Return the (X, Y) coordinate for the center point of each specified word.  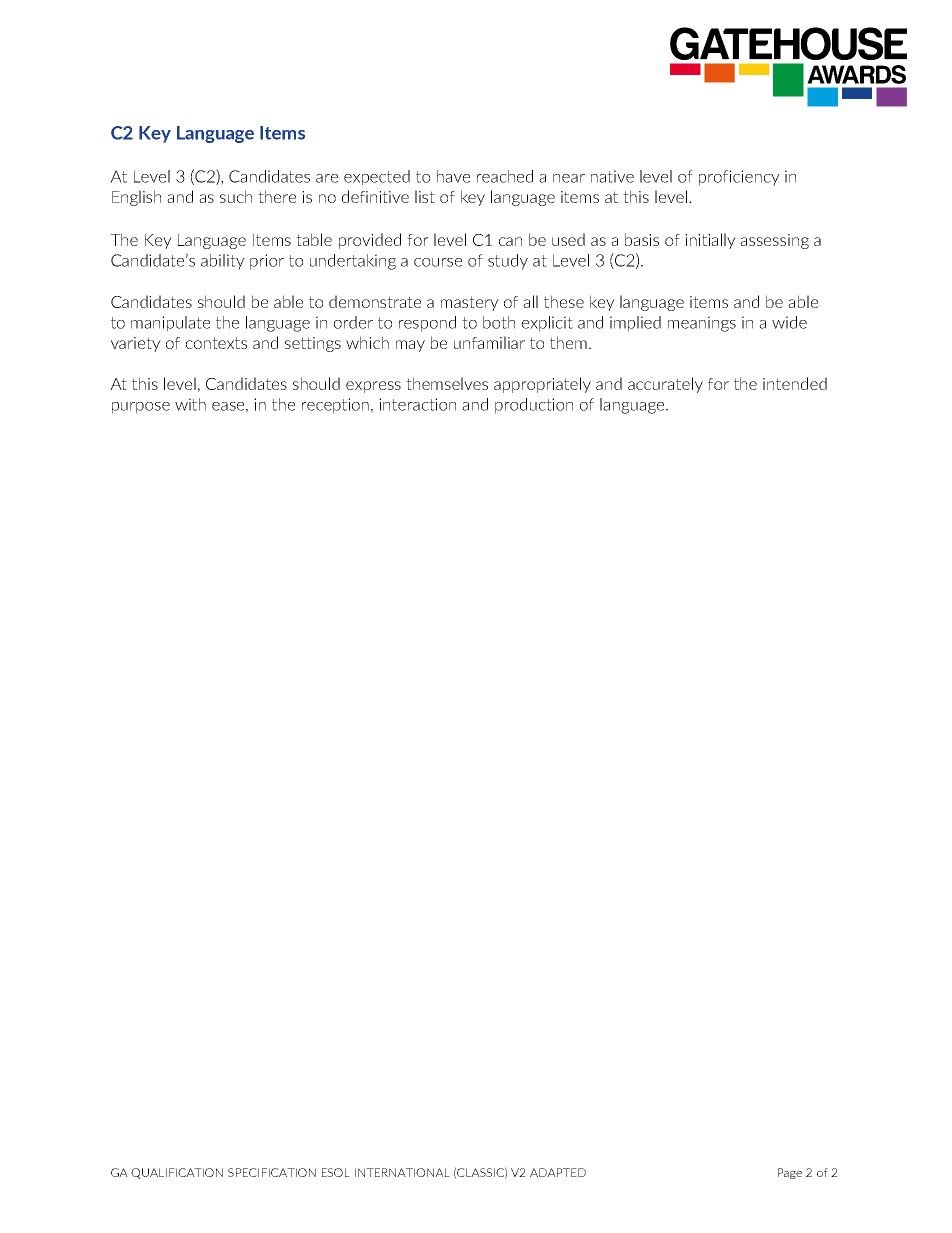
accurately (665, 385)
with (190, 404)
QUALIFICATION (177, 1173)
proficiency (739, 178)
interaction (417, 404)
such (236, 196)
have (453, 176)
